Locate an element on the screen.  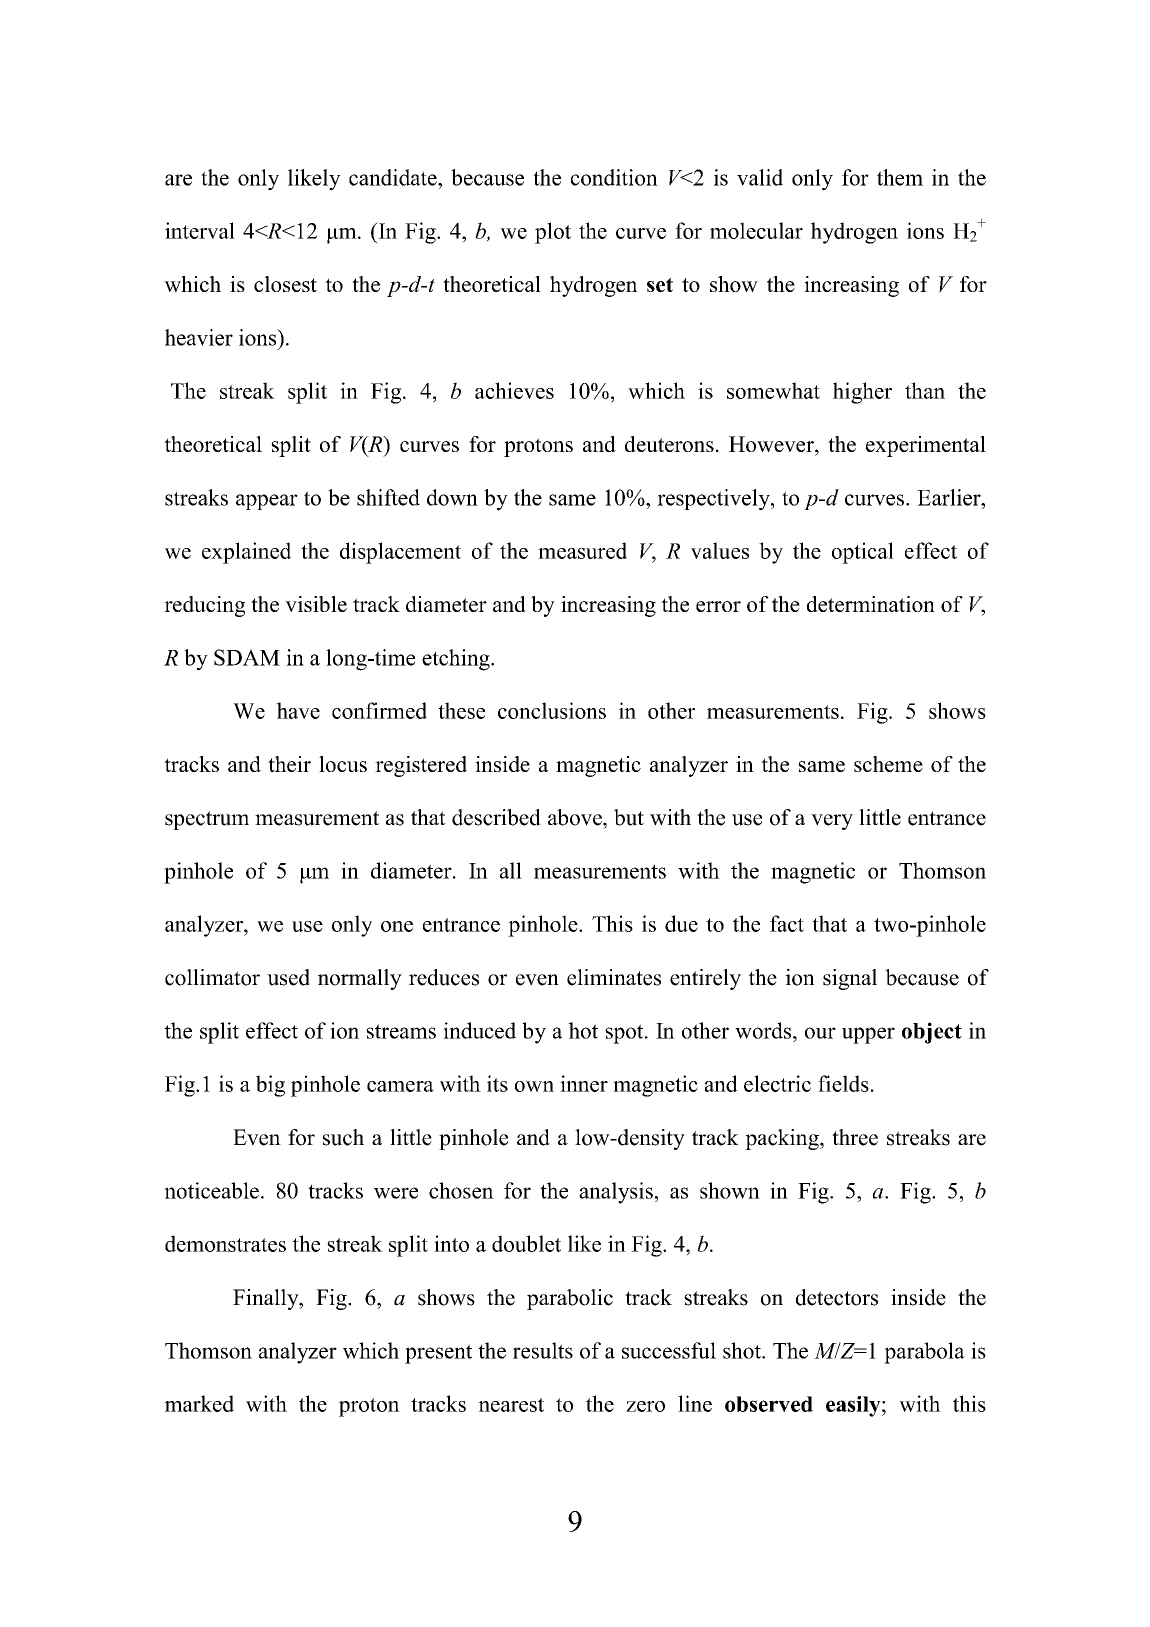
above is located at coordinates (576, 817).
